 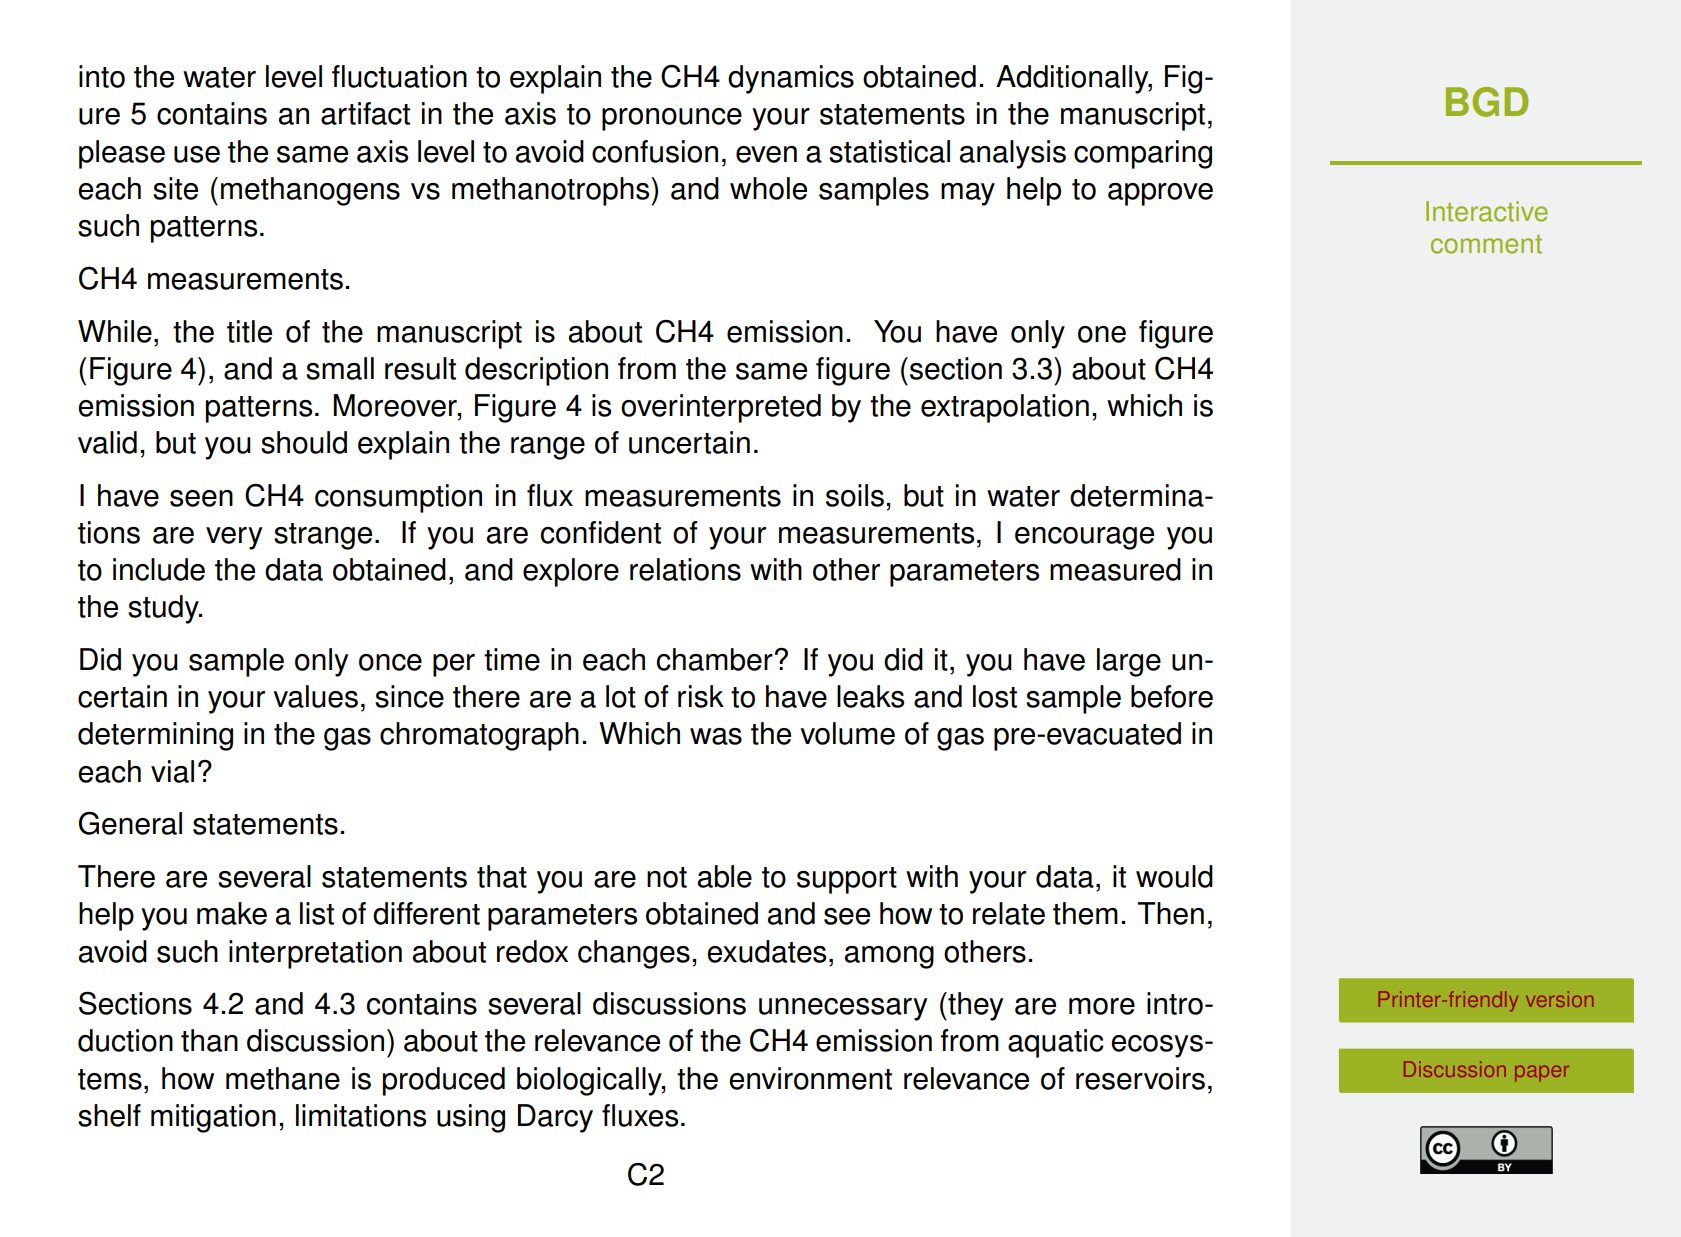 What do you see at coordinates (1005, 408) in the document?
I see `extrapolation` at bounding box center [1005, 408].
